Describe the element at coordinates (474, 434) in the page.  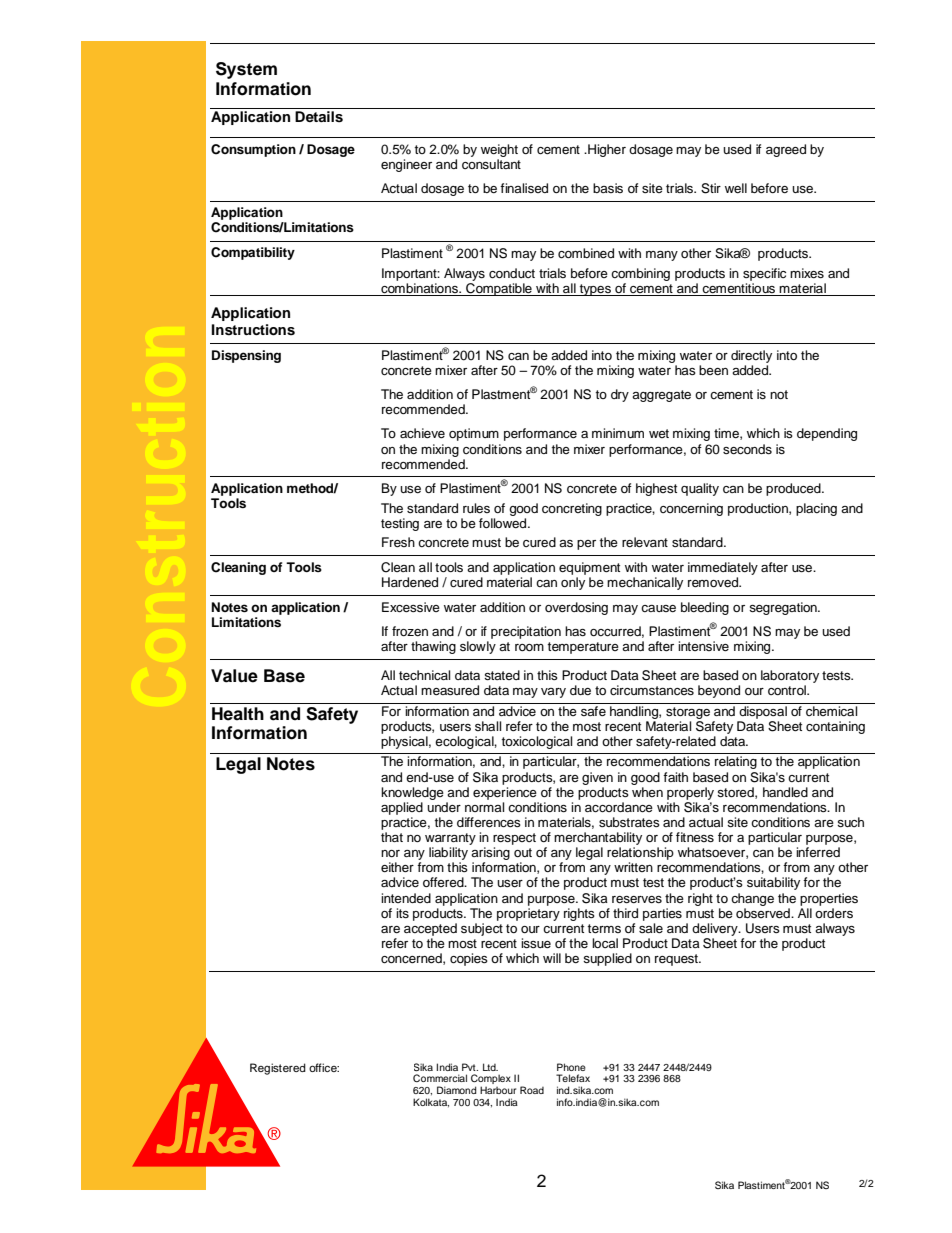
I see `optimum` at that location.
